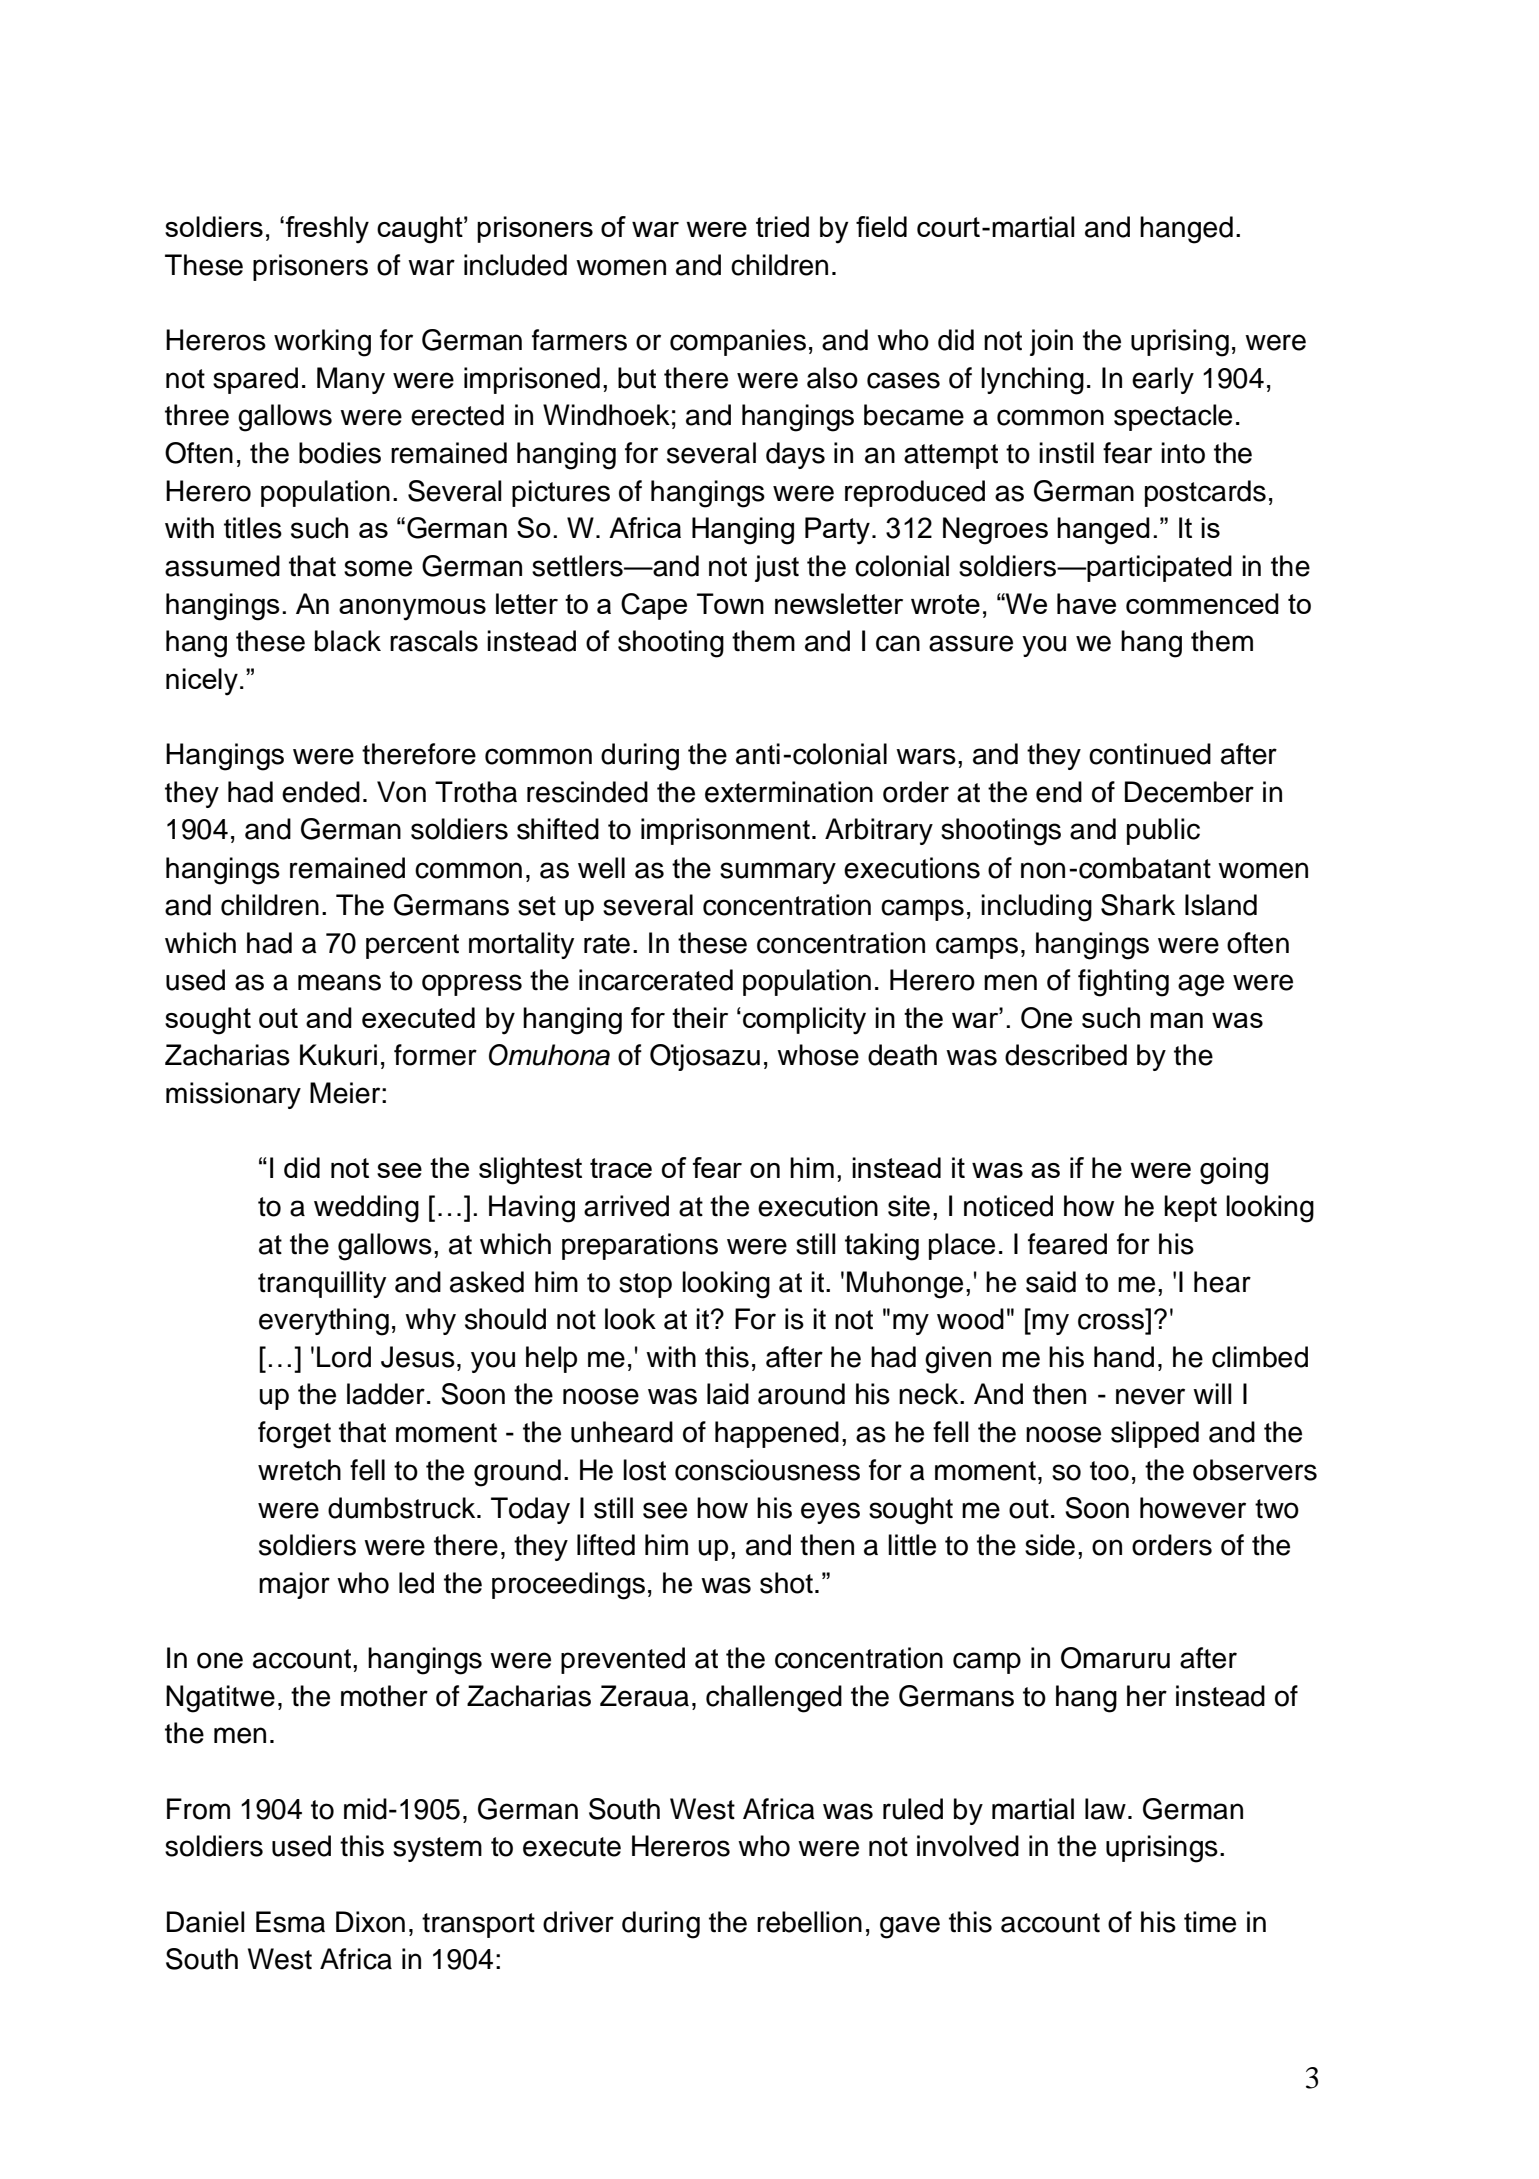 The height and width of the screenshot is (2179, 1539). Describe the element at coordinates (1109, 1471) in the screenshot. I see `too` at that location.
